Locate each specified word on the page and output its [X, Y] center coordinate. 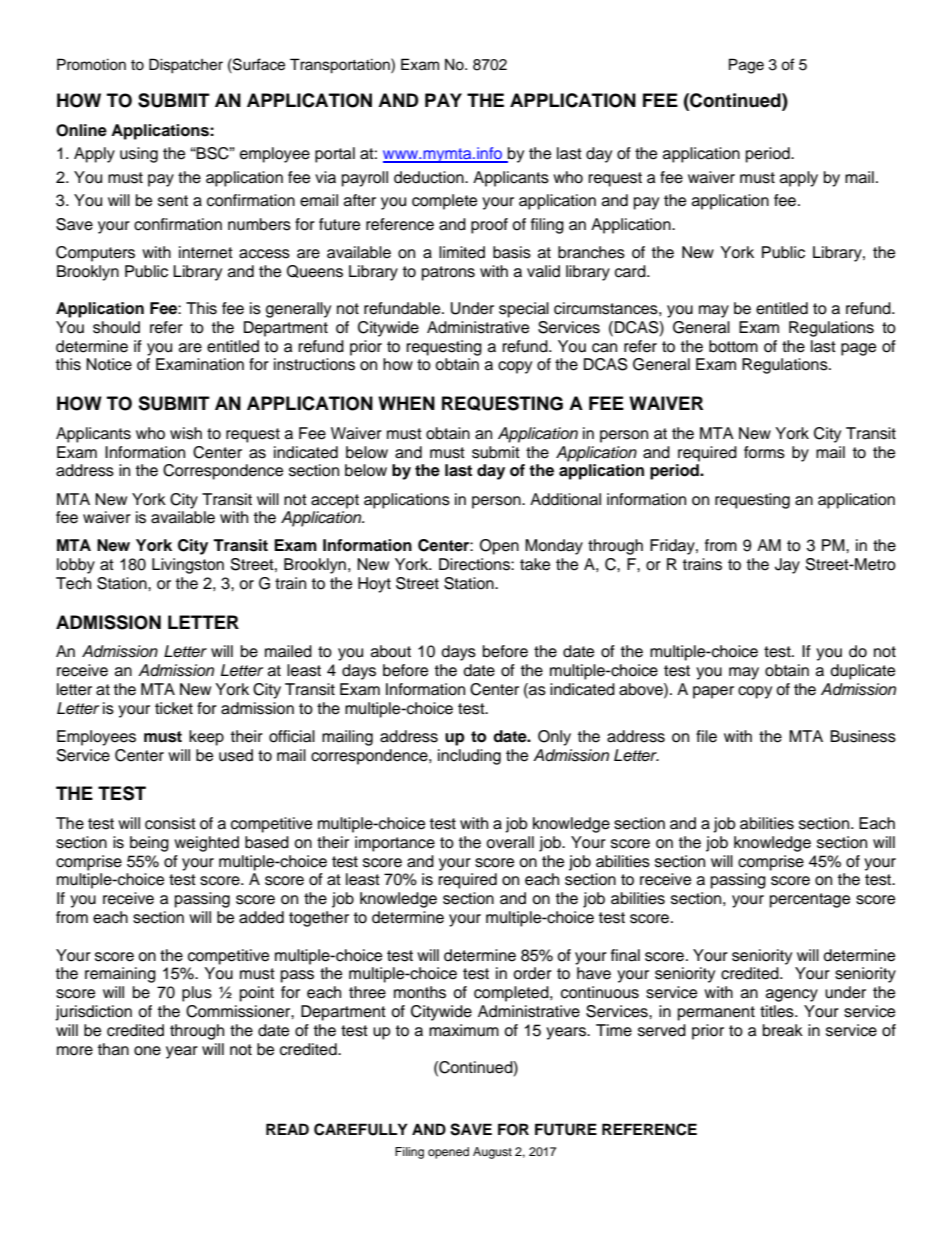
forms [764, 452]
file [706, 736]
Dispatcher [186, 66]
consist [170, 823]
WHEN [406, 403]
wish [186, 433]
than [113, 1049]
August [492, 1153]
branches [591, 252]
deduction [430, 177]
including [469, 757]
